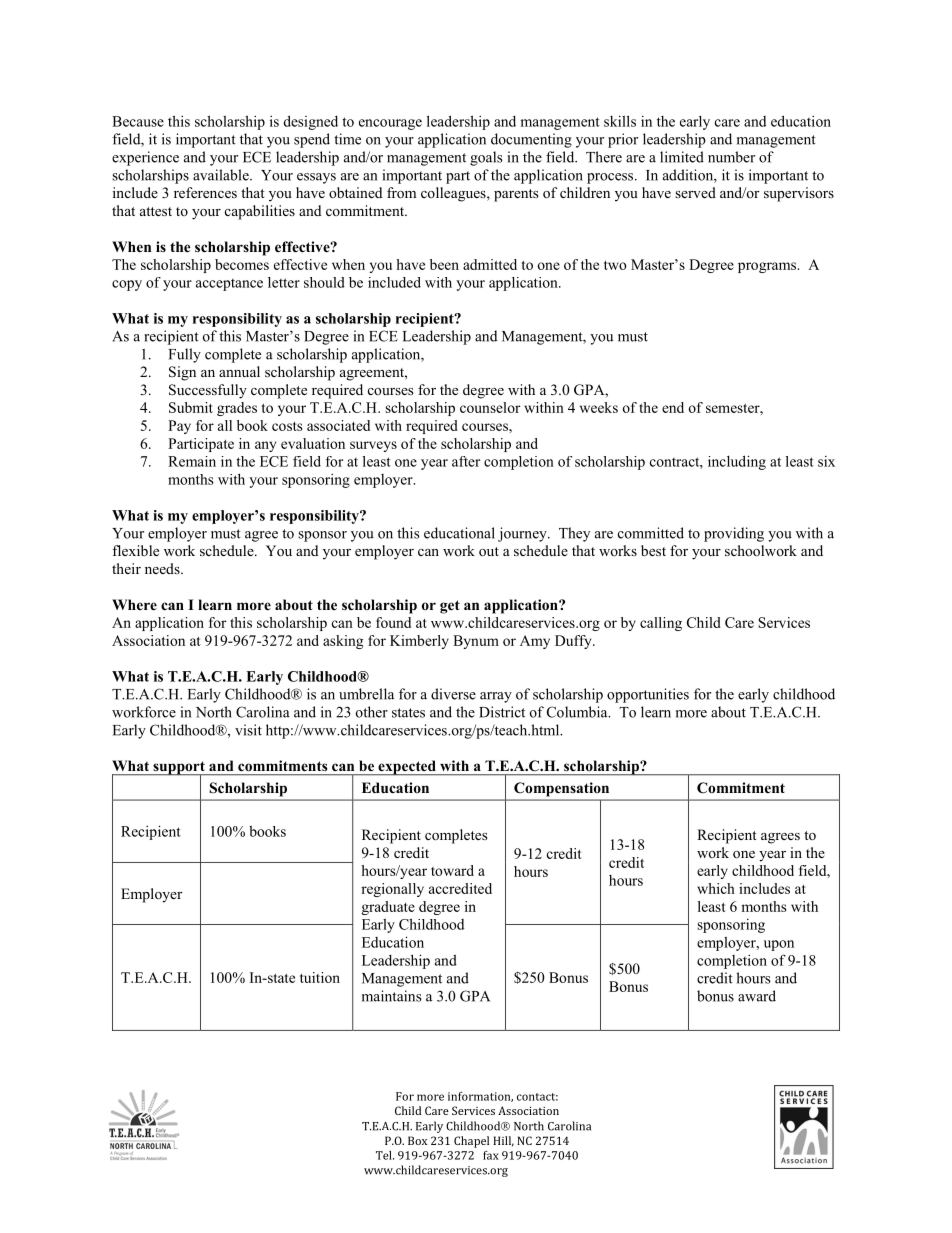 This image has height=1233, width=952. Describe the element at coordinates (450, 607) in the image. I see `get` at that location.
